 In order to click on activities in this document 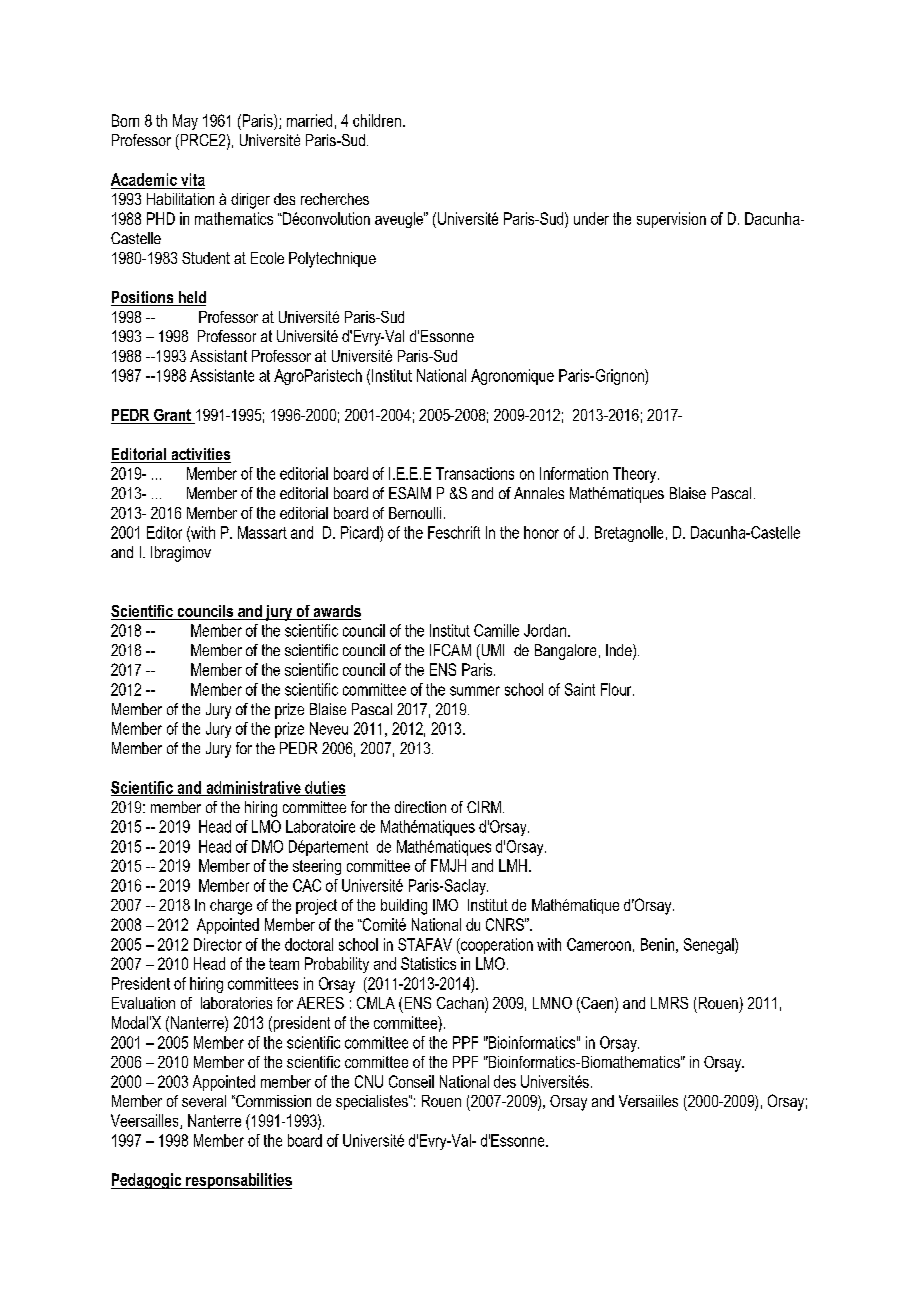, I will do `click(200, 455)`.
